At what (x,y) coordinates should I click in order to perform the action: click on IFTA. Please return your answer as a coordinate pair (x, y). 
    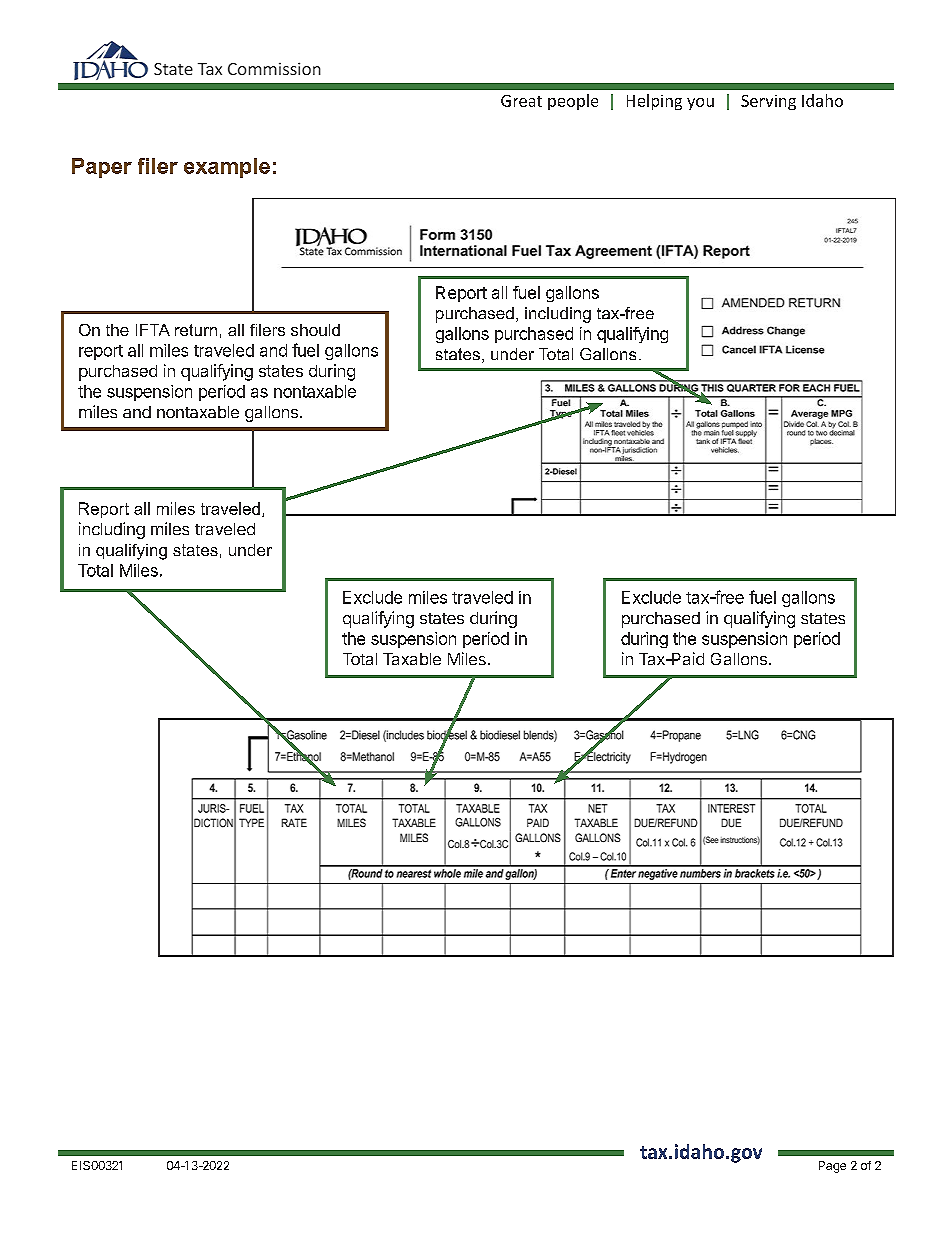
    Looking at the image, I should click on (153, 330).
